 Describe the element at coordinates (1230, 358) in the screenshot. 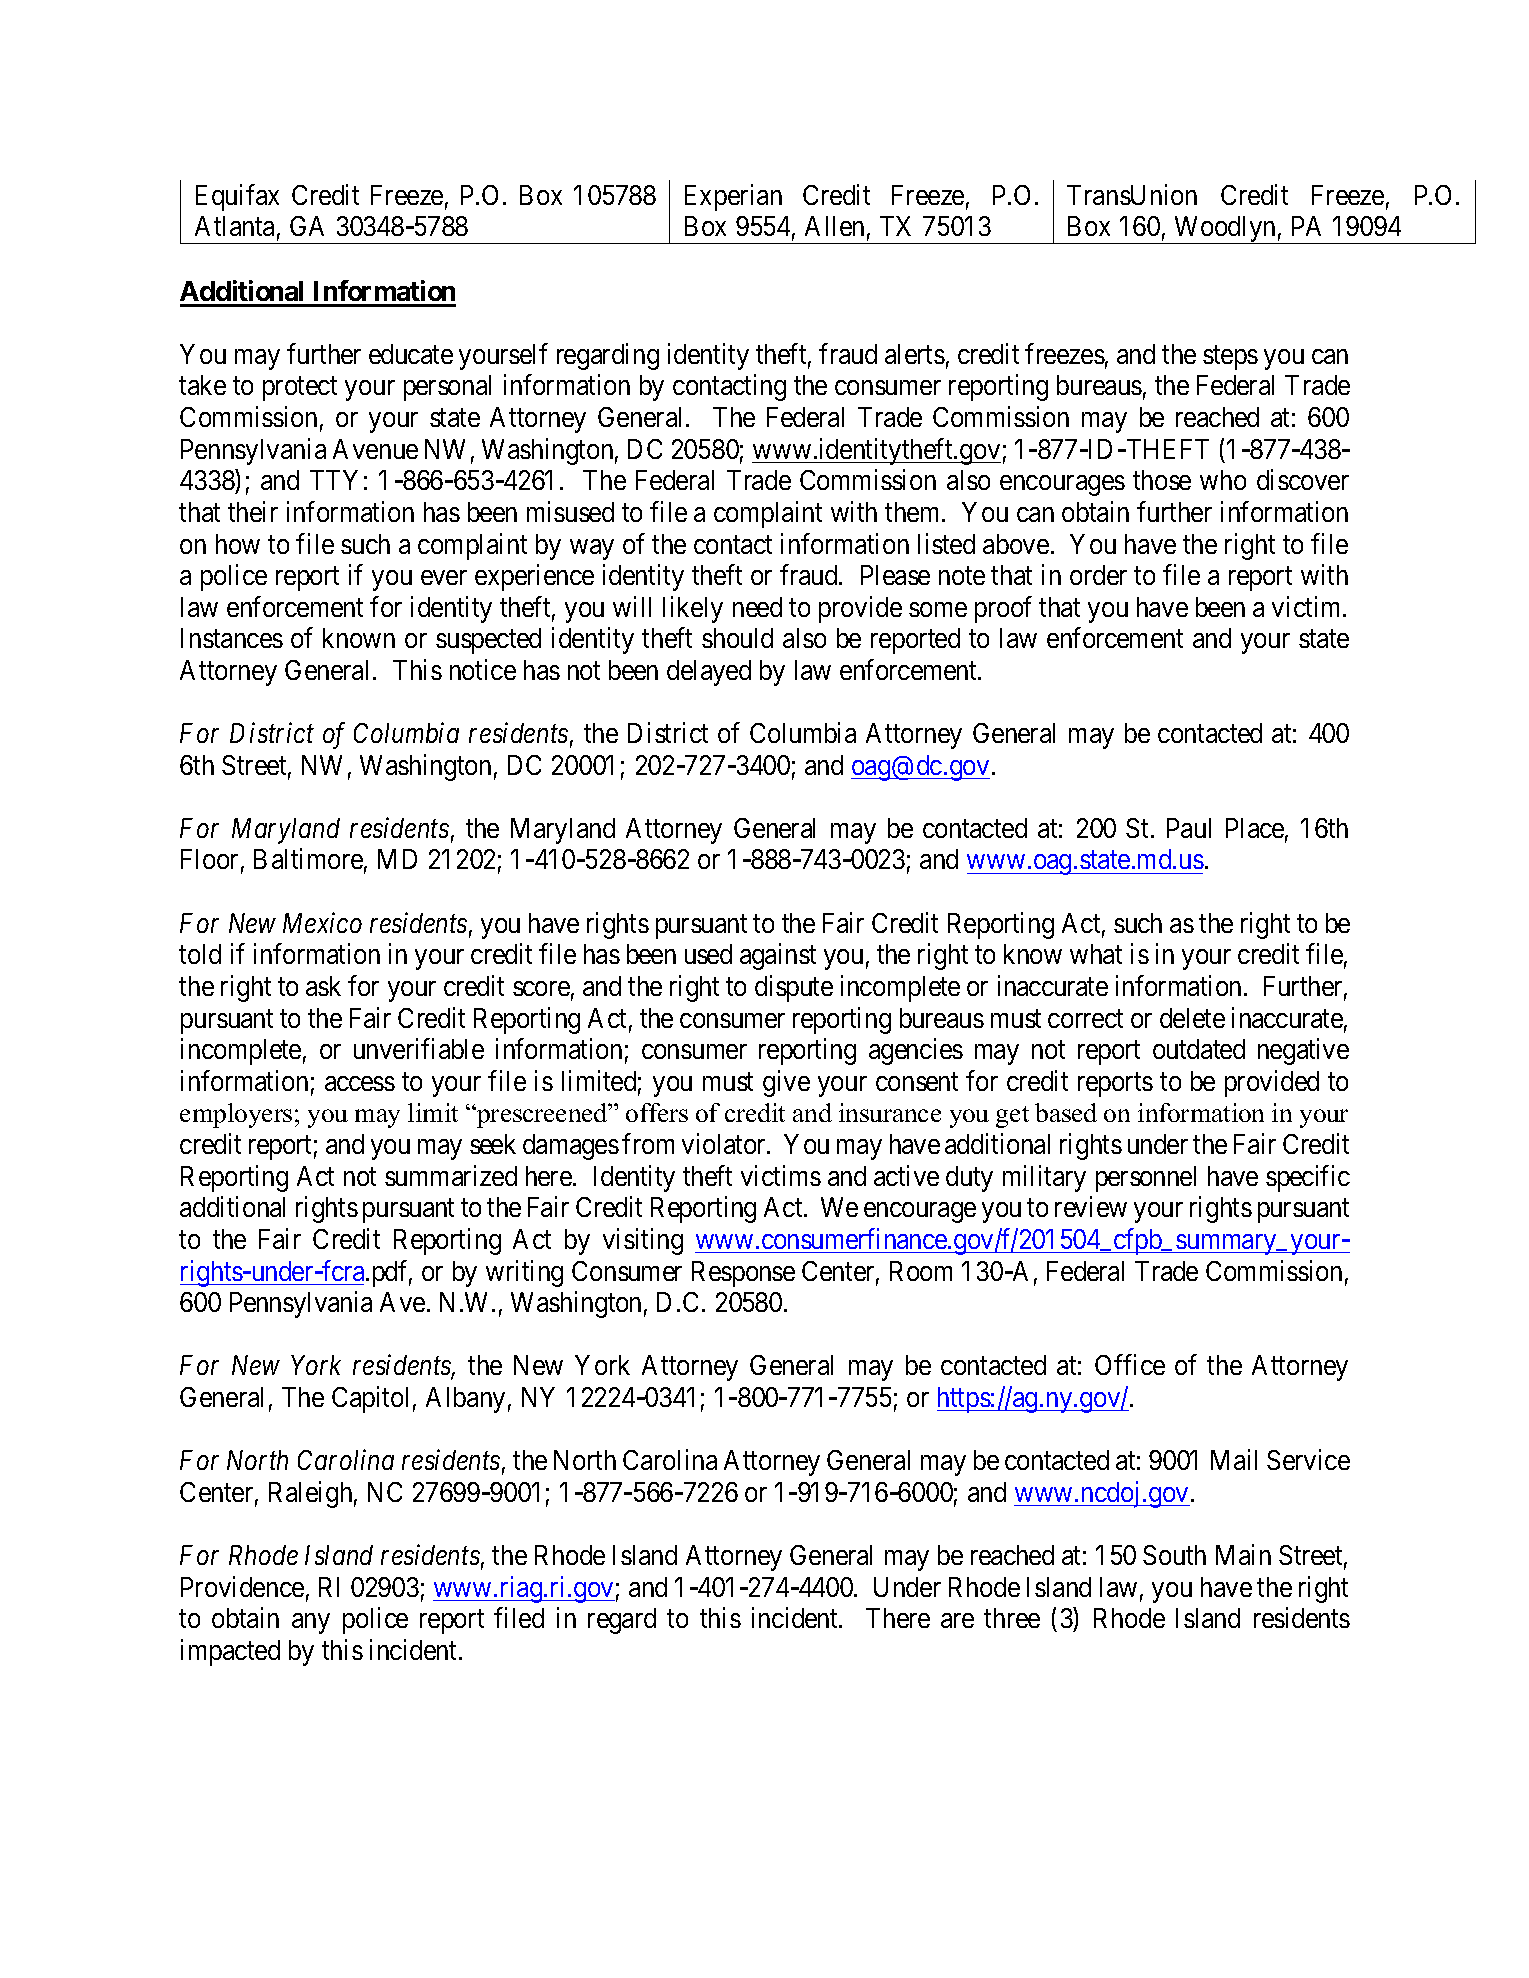

I see `steps` at that location.
